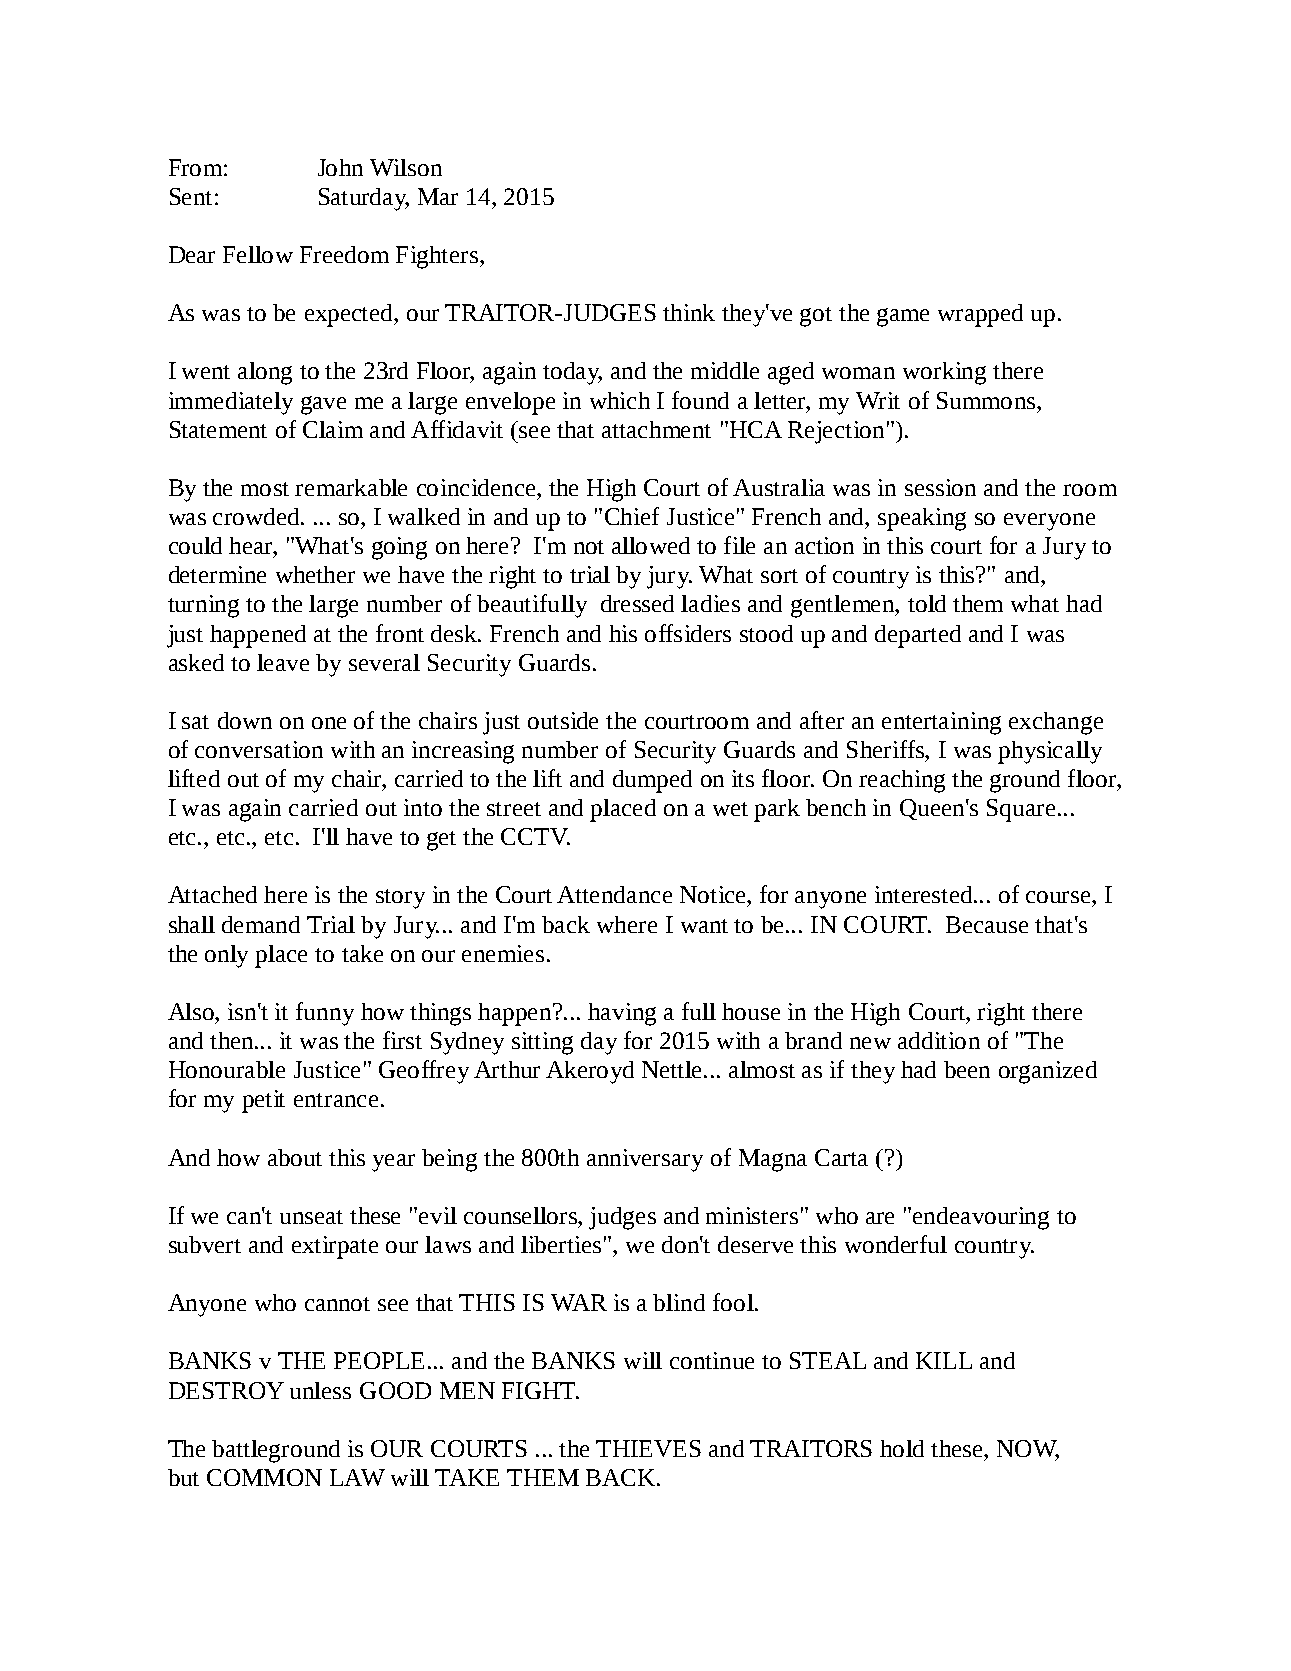 This screenshot has height=1671, width=1291. I want to click on been, so click(967, 1069).
